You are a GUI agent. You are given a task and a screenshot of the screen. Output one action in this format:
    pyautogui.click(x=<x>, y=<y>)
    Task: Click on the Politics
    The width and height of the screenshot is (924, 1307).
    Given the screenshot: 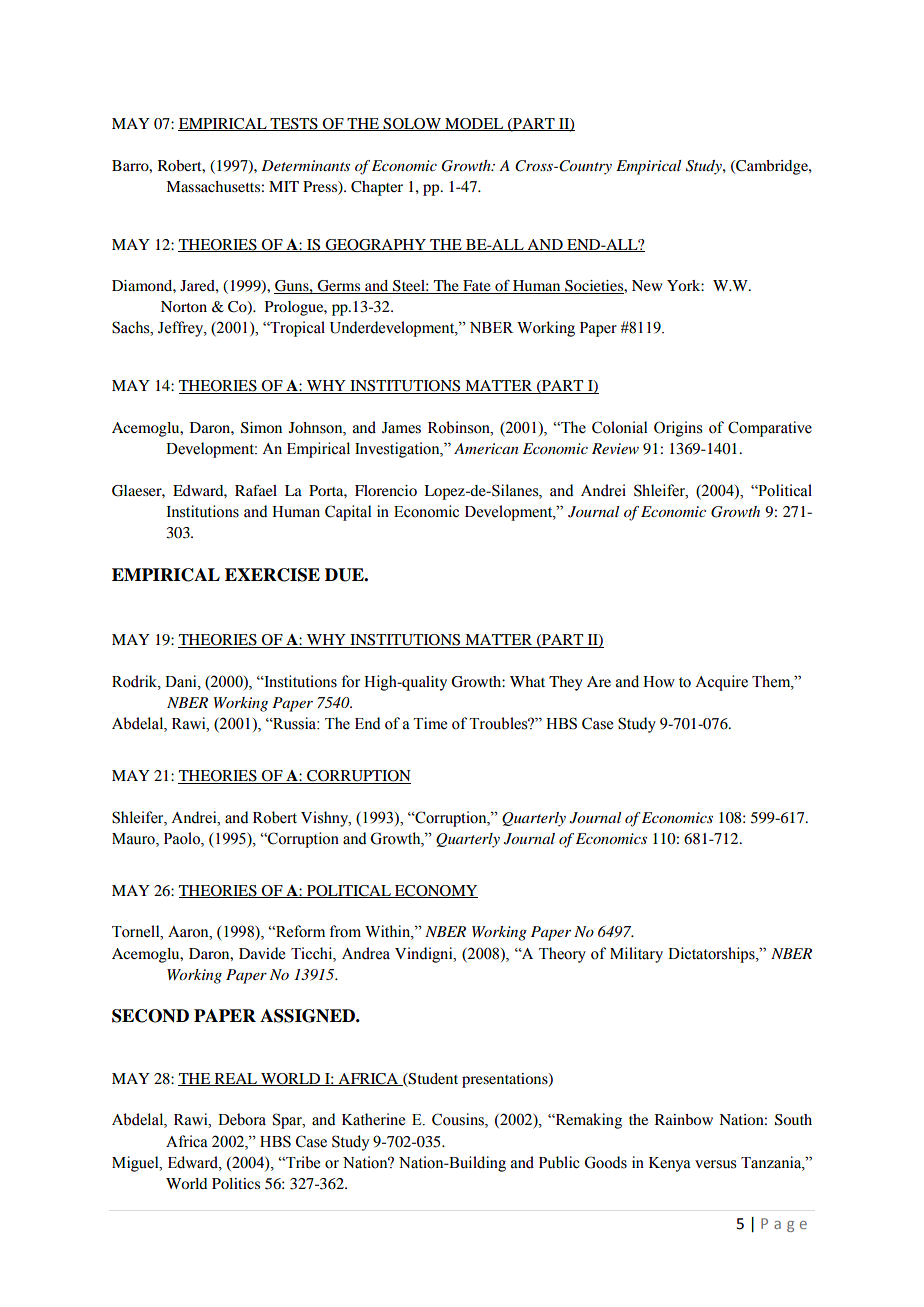 What is the action you would take?
    pyautogui.click(x=236, y=1183)
